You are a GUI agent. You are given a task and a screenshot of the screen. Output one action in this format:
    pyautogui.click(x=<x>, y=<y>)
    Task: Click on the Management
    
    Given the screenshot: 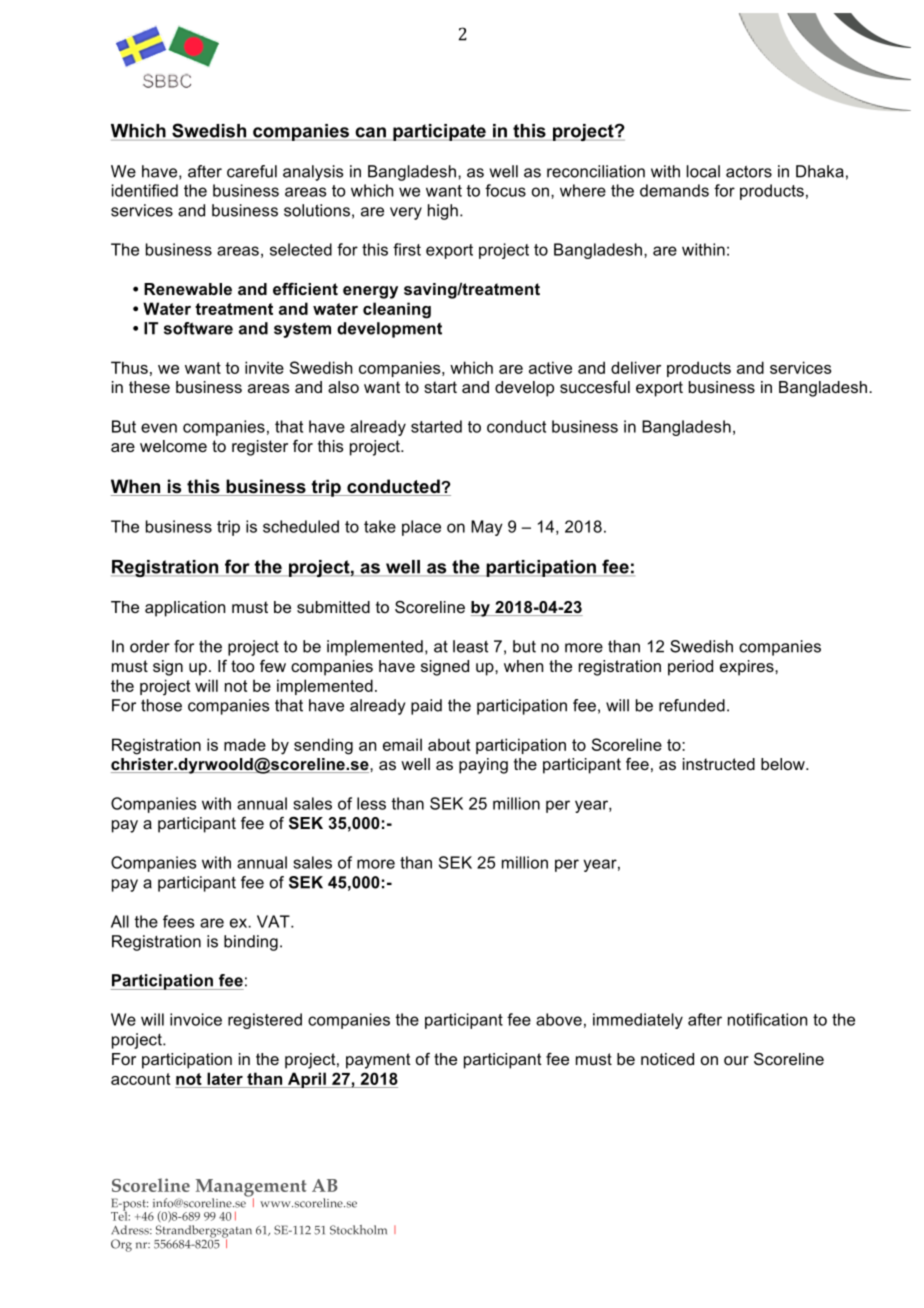 What is the action you would take?
    pyautogui.click(x=251, y=1189)
